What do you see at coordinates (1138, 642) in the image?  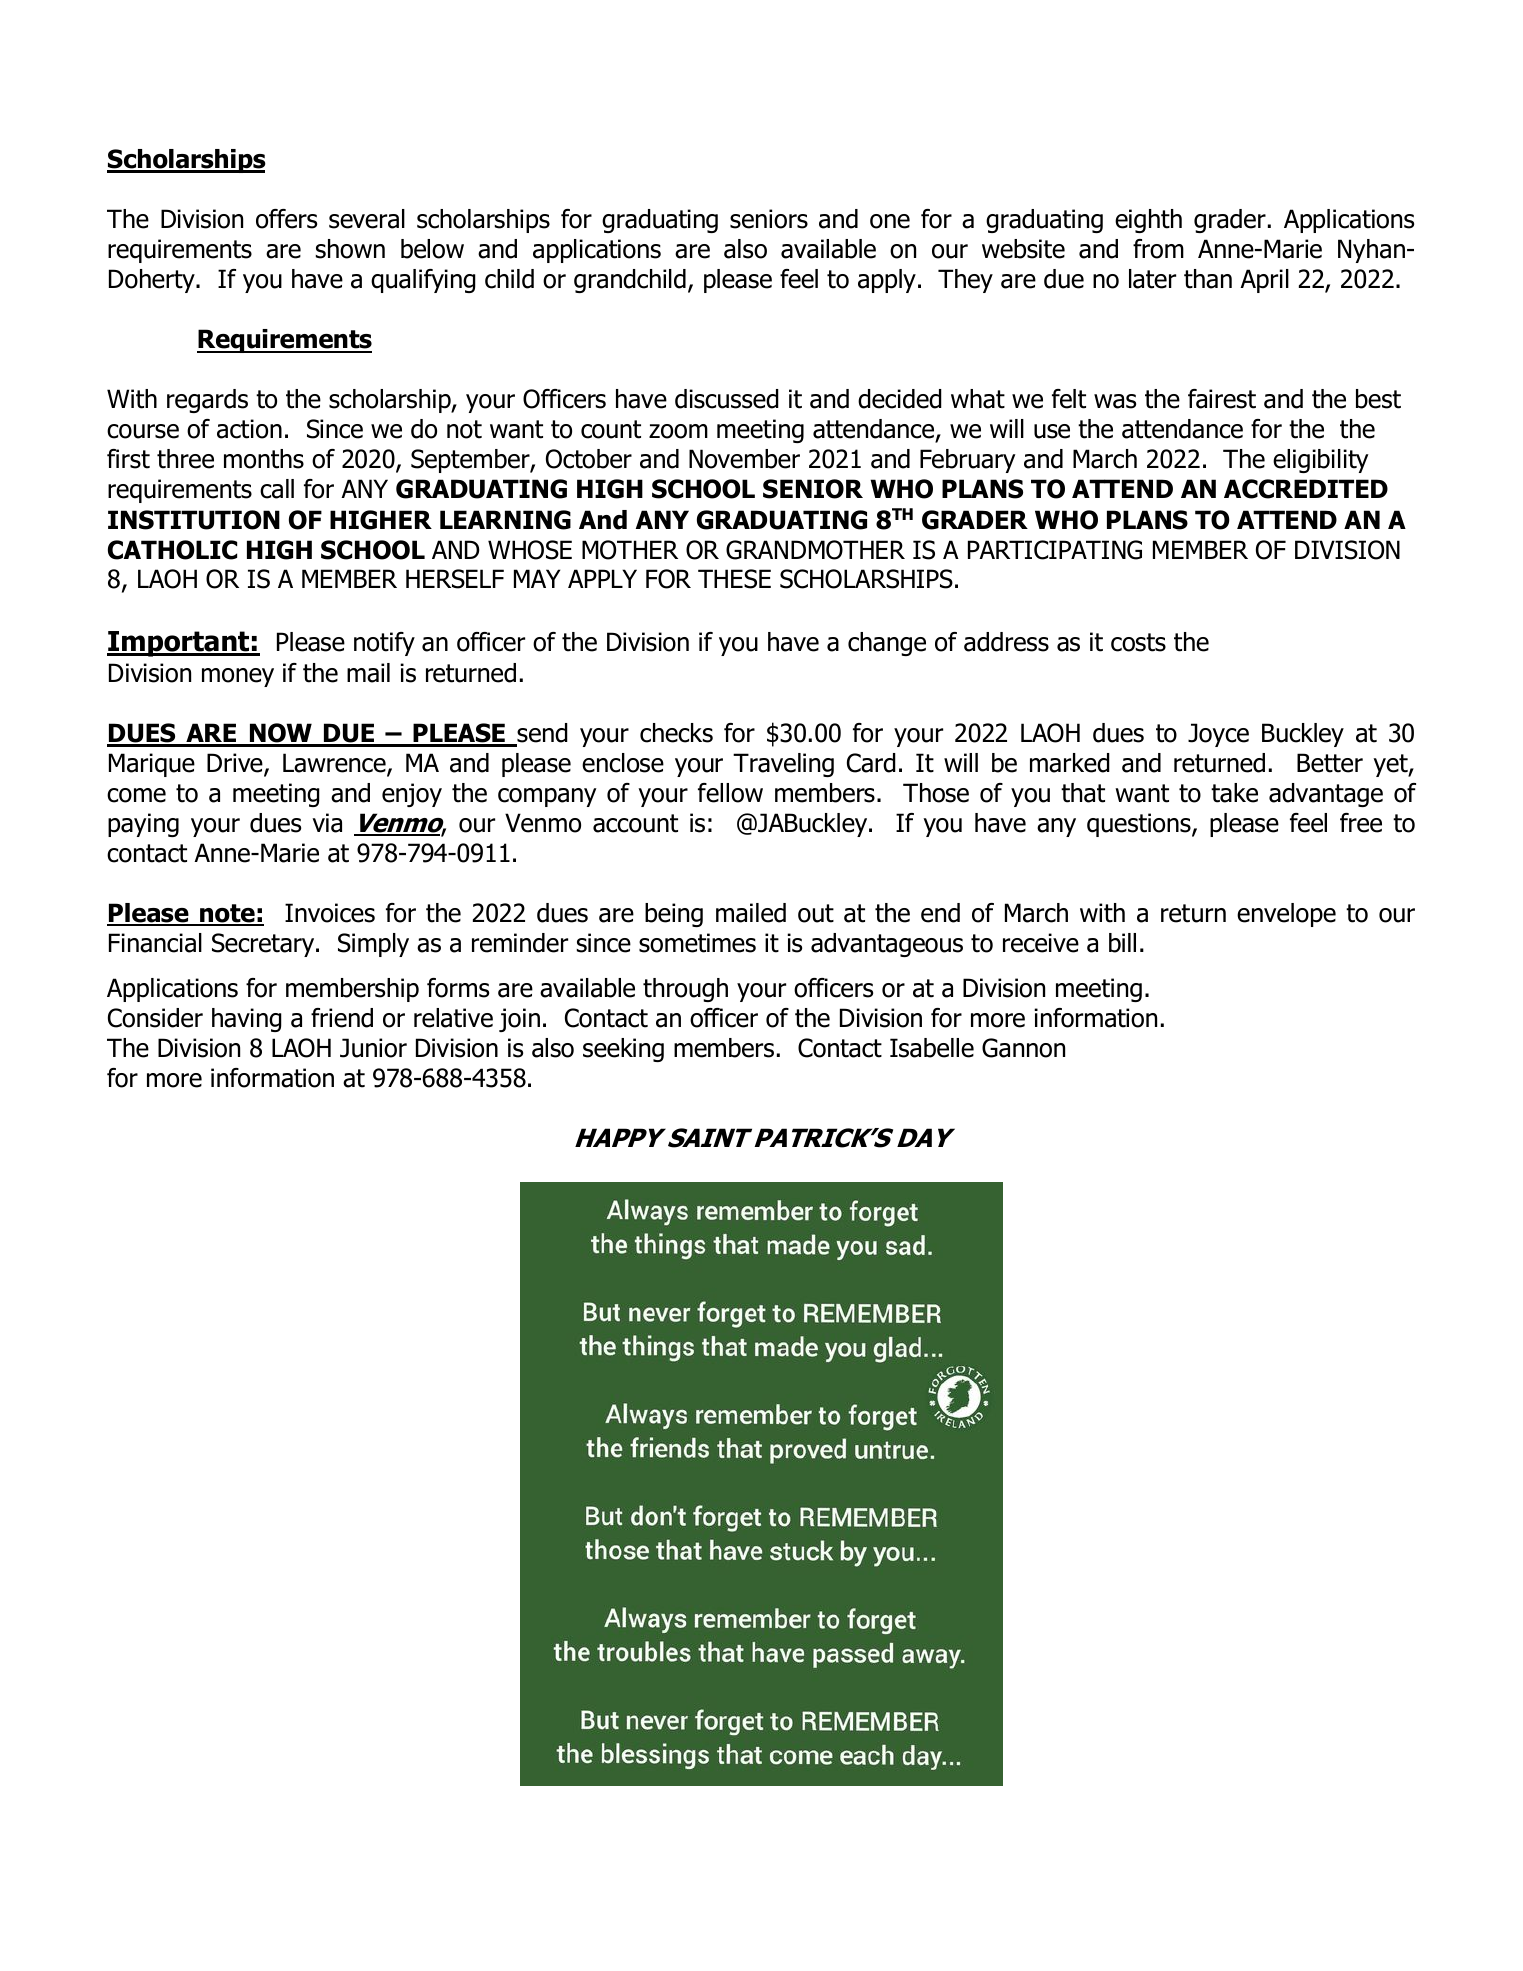 I see `costs` at bounding box center [1138, 642].
